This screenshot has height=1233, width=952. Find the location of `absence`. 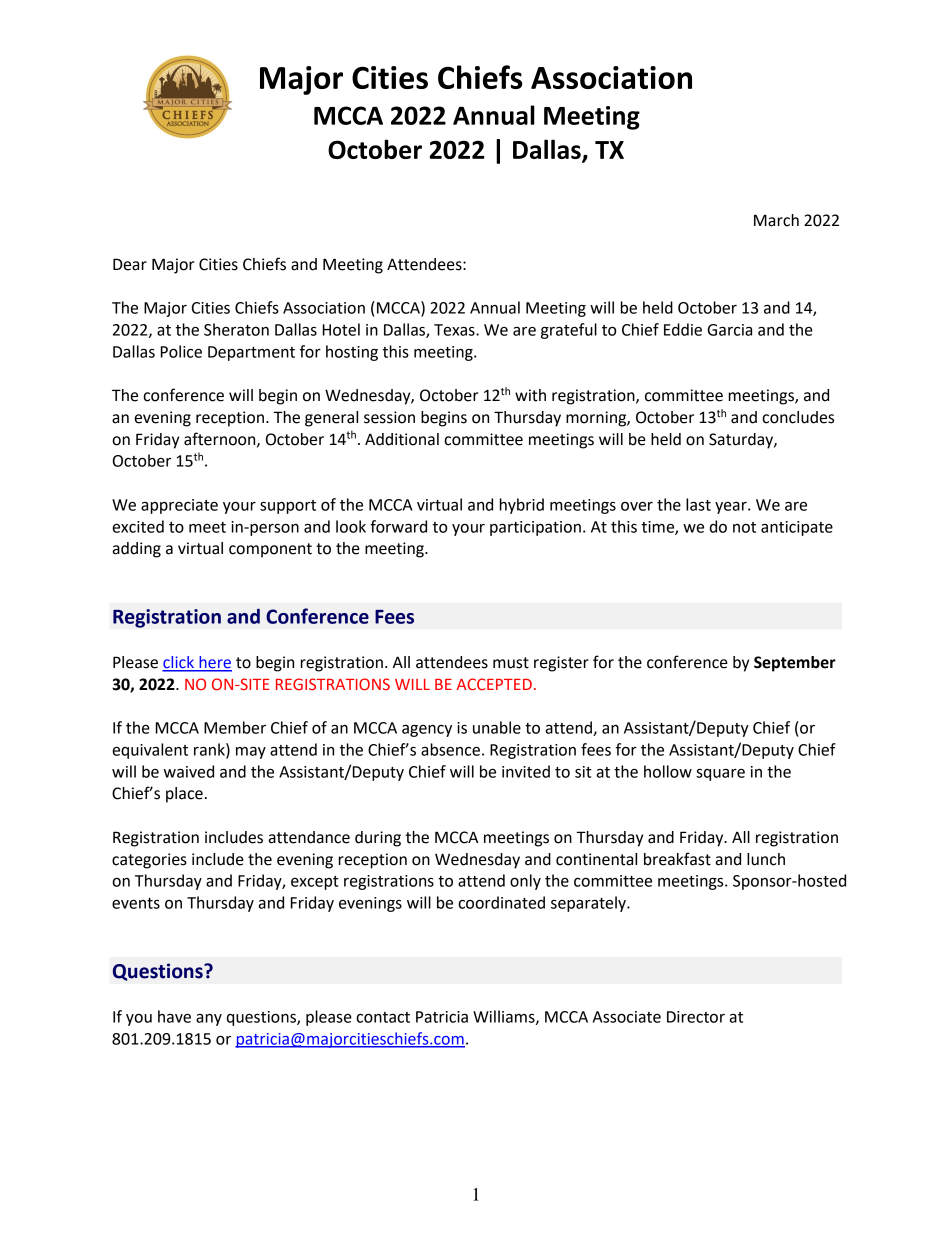

absence is located at coordinates (450, 749).
